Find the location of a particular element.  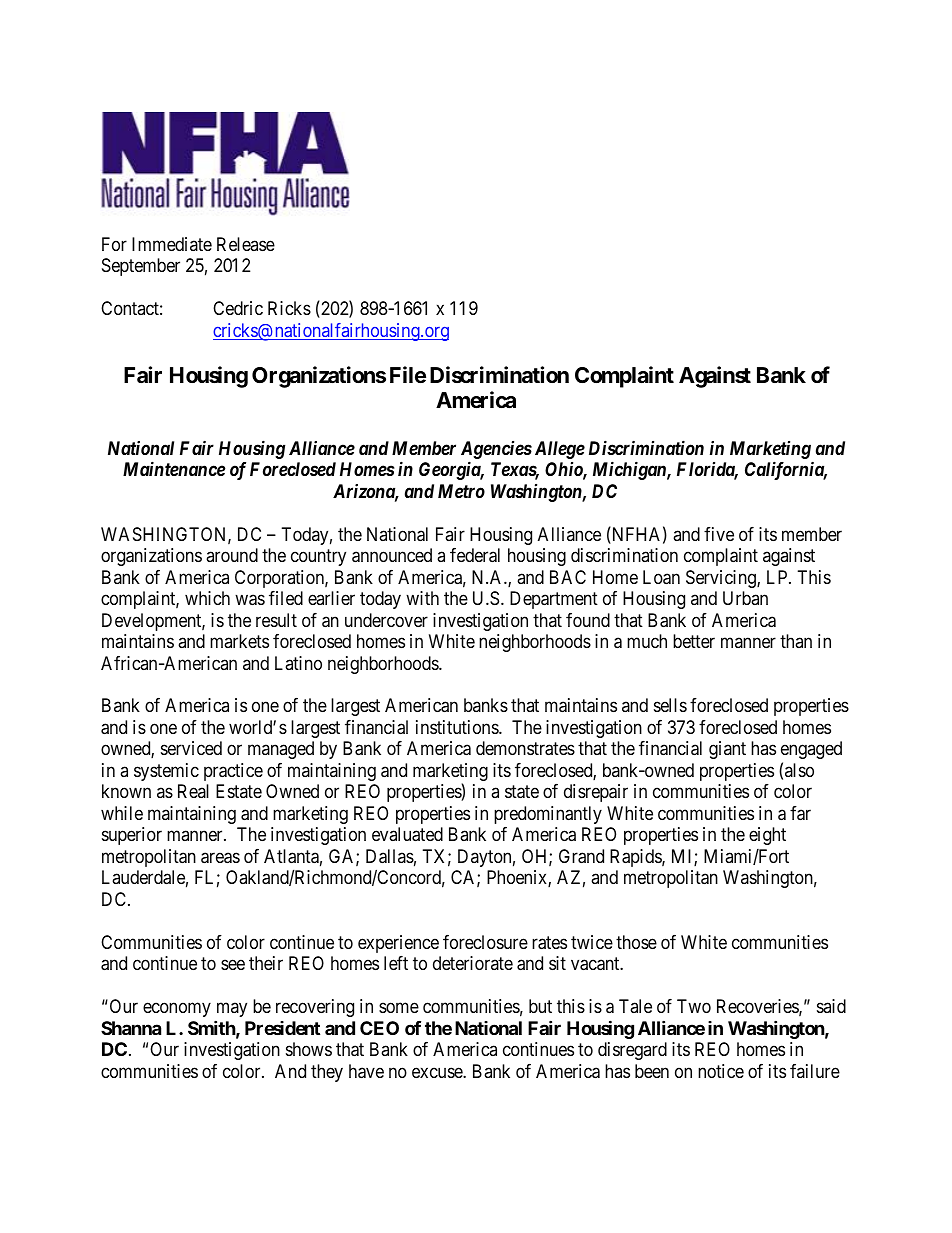

giant is located at coordinates (727, 750).
